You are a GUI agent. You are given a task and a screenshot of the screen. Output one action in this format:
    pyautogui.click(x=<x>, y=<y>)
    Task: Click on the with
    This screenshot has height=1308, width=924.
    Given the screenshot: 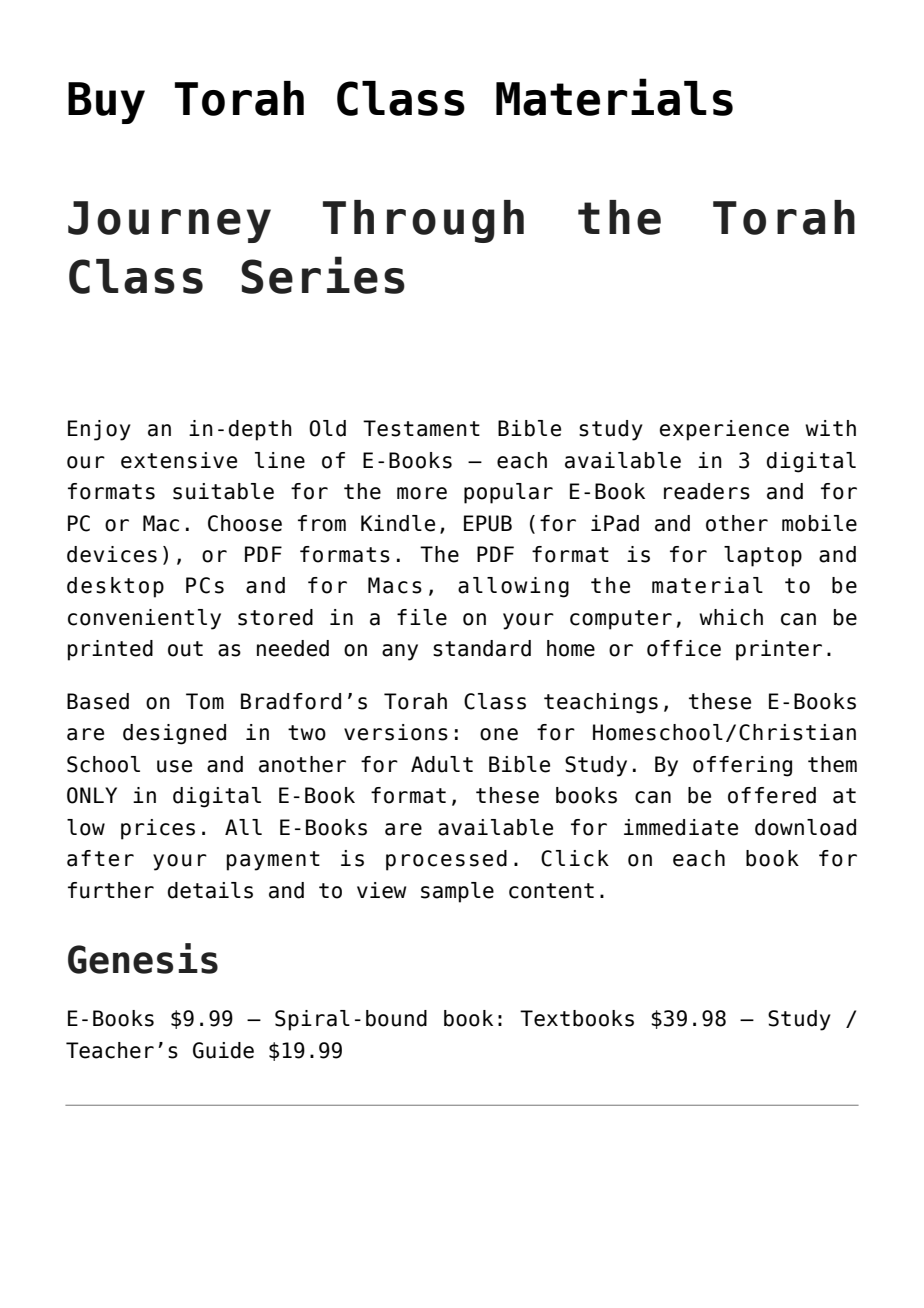 What is the action you would take?
    pyautogui.click(x=830, y=428)
